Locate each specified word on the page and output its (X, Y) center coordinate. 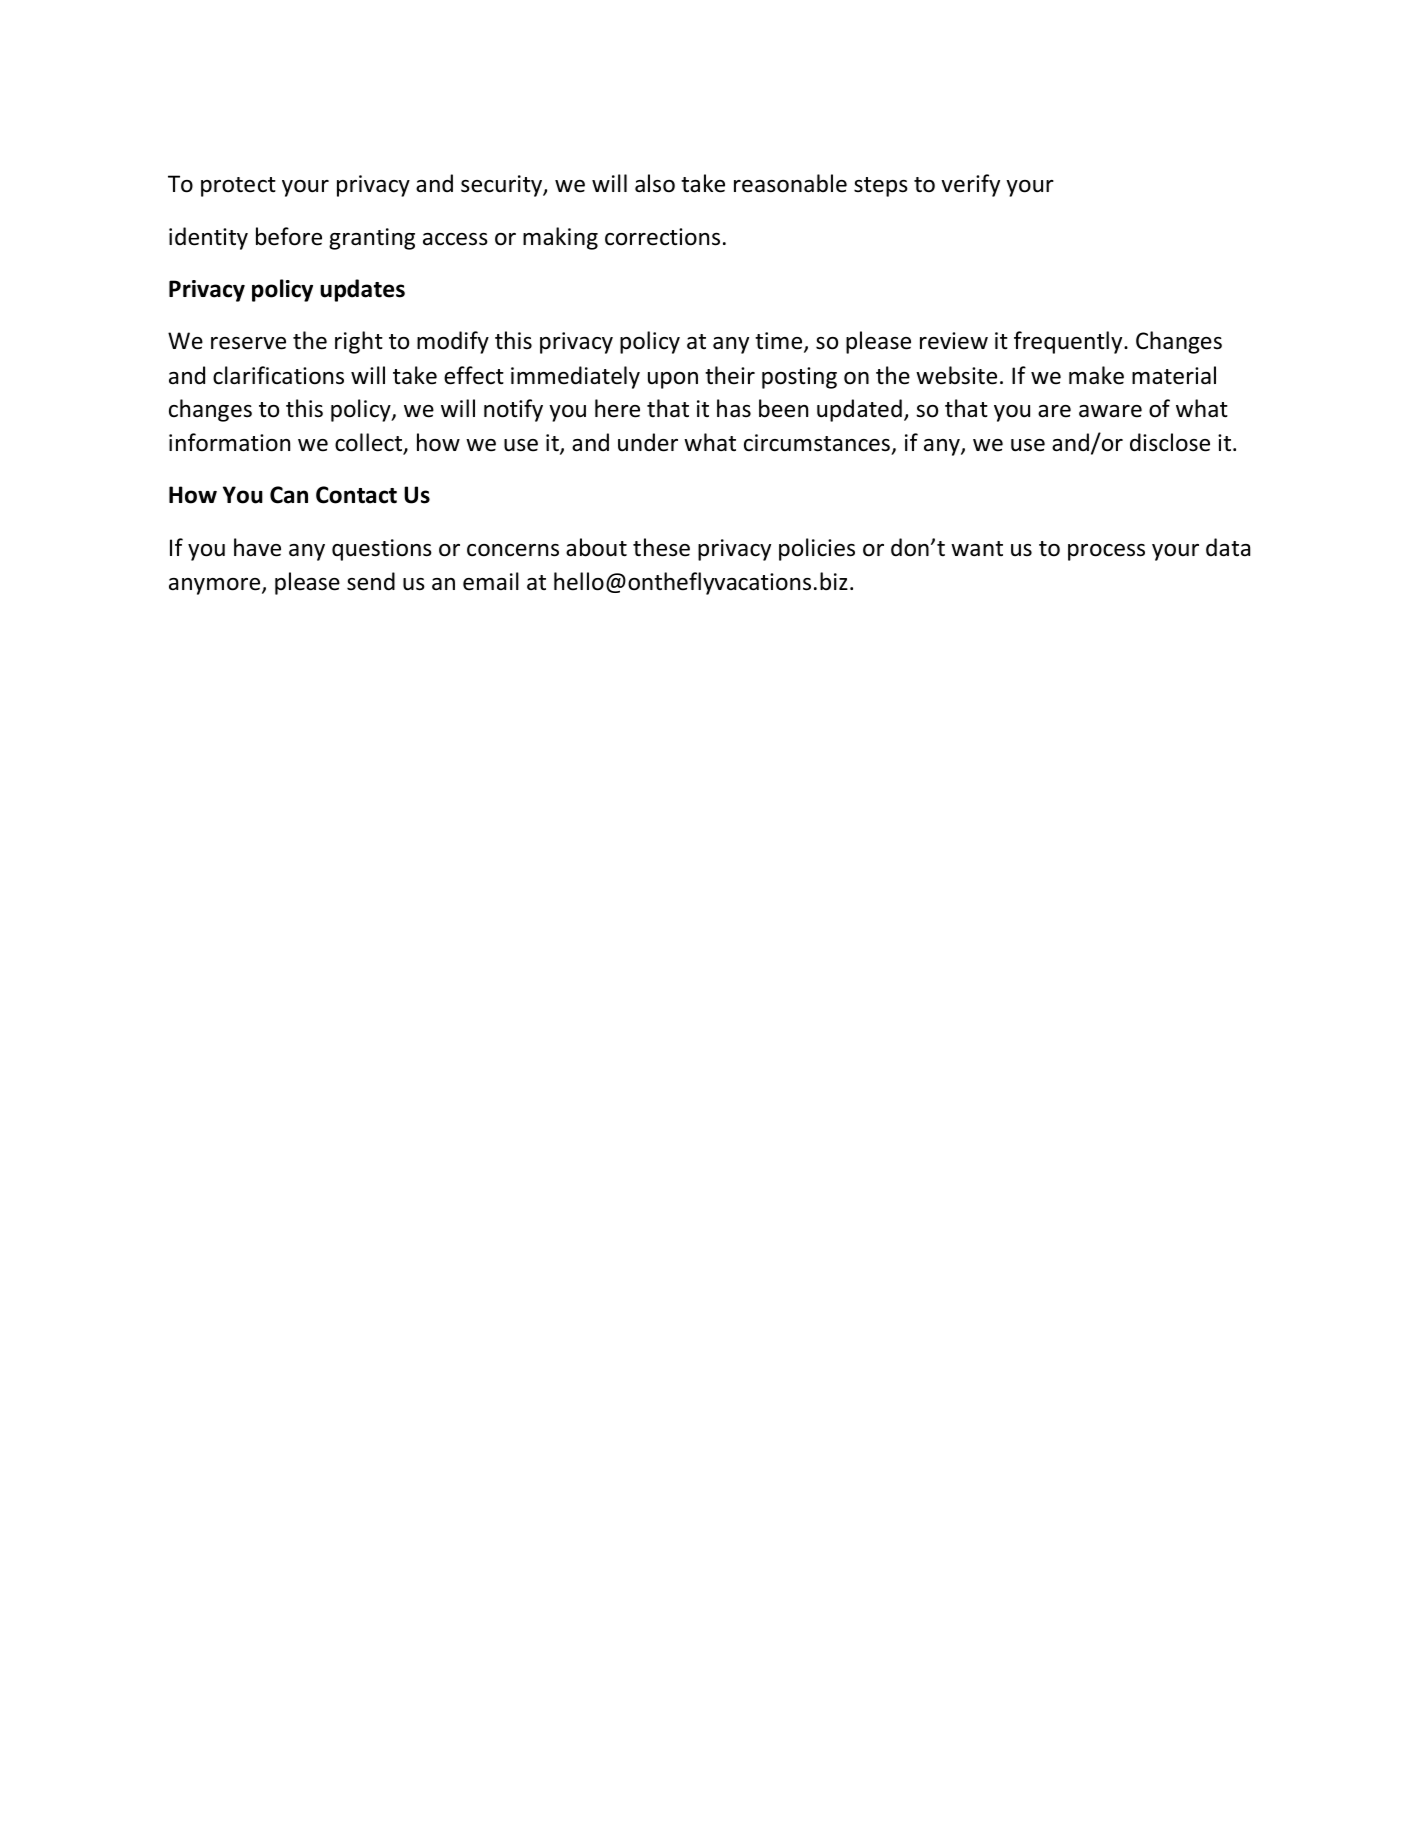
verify (970, 185)
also (655, 183)
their (730, 375)
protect (238, 187)
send (371, 581)
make (1096, 375)
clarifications (278, 375)
